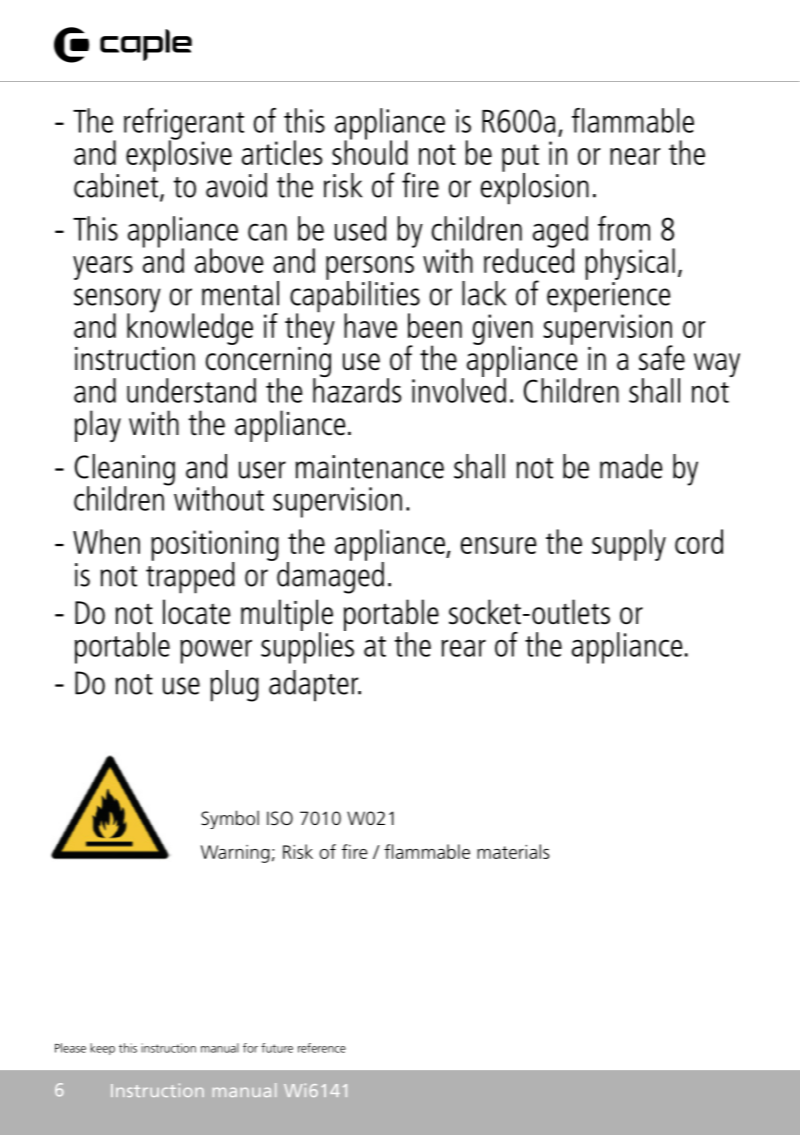 The image size is (800, 1135). I want to click on should, so click(370, 151).
